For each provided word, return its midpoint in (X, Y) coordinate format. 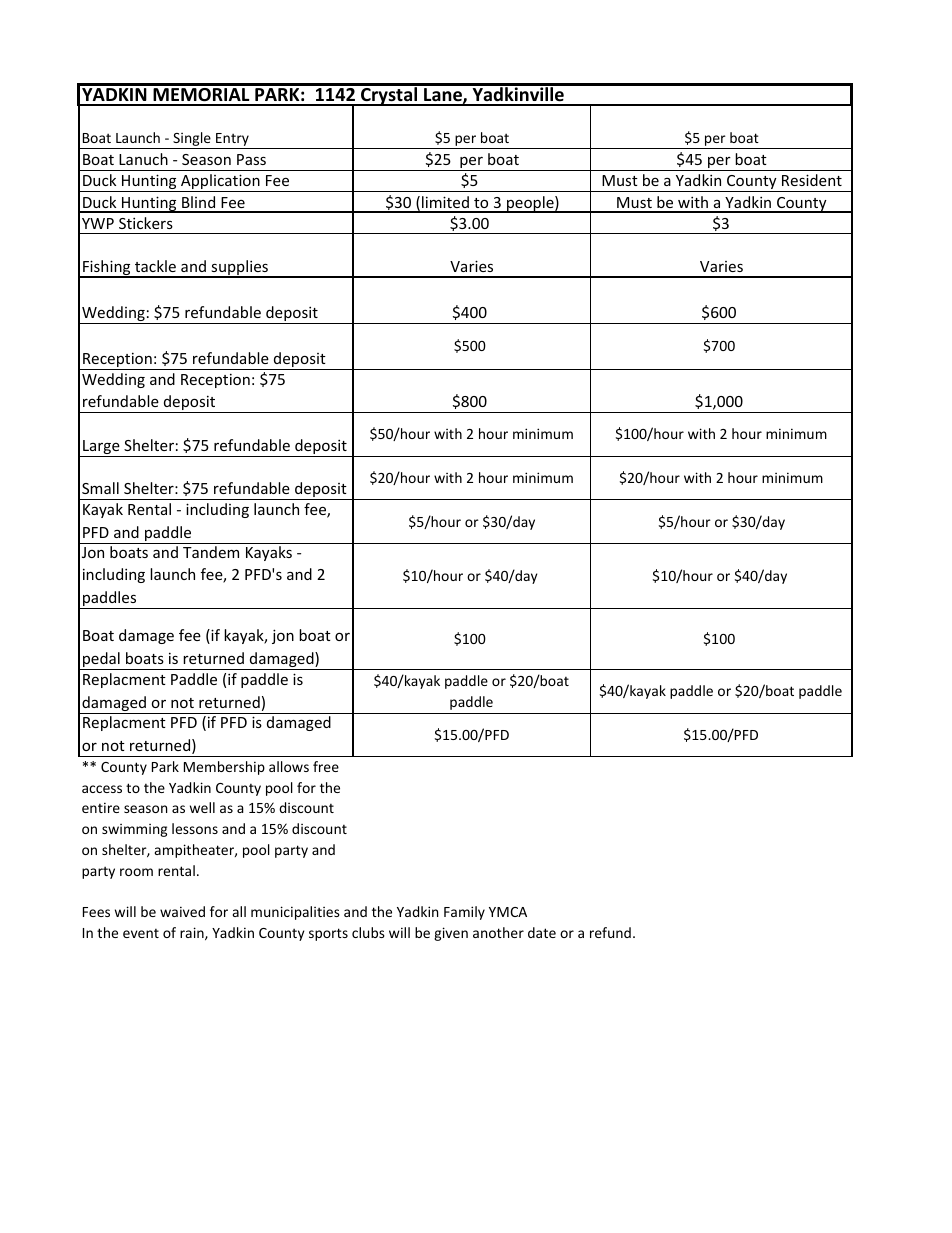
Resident (812, 180)
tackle (155, 266)
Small (100, 488)
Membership (224, 768)
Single (192, 140)
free (326, 766)
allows (289, 766)
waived (182, 911)
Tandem (211, 552)
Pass (251, 159)
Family (464, 913)
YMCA (508, 912)
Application (220, 183)
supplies (240, 269)
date (542, 932)
